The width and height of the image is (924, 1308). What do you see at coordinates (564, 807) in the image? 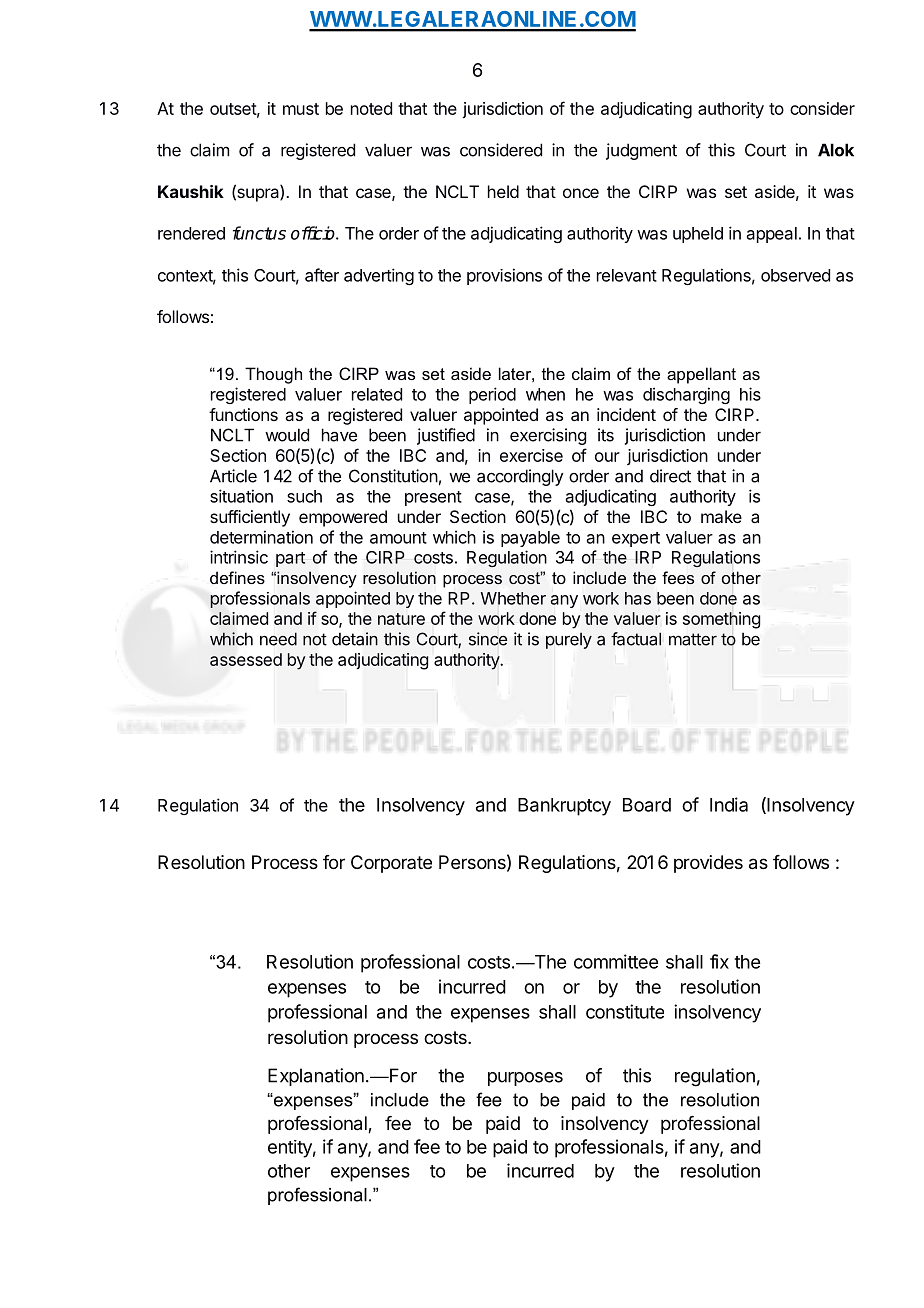
I see `Bankruptcy` at bounding box center [564, 807].
